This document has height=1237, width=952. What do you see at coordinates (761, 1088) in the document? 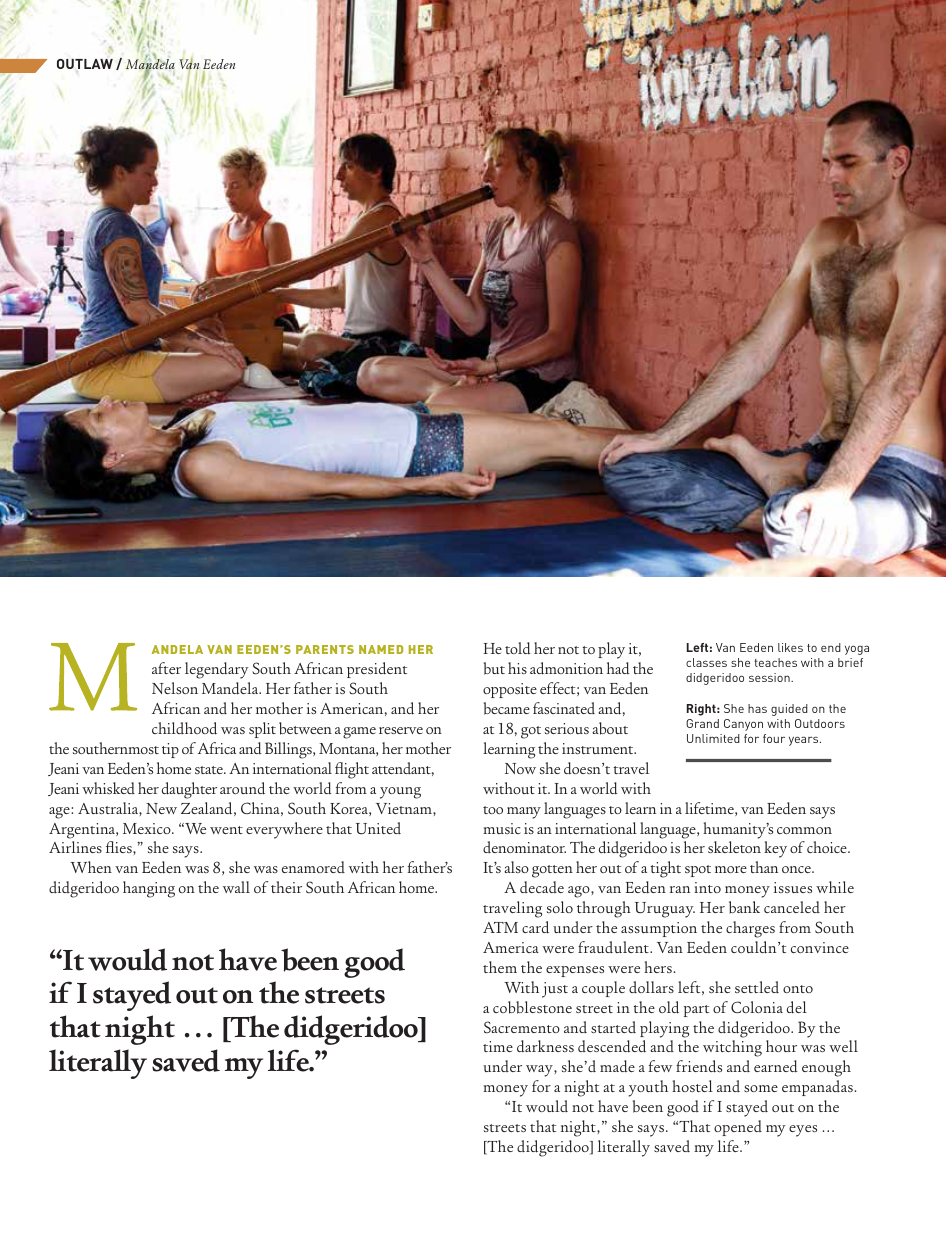
I see `some` at bounding box center [761, 1088].
